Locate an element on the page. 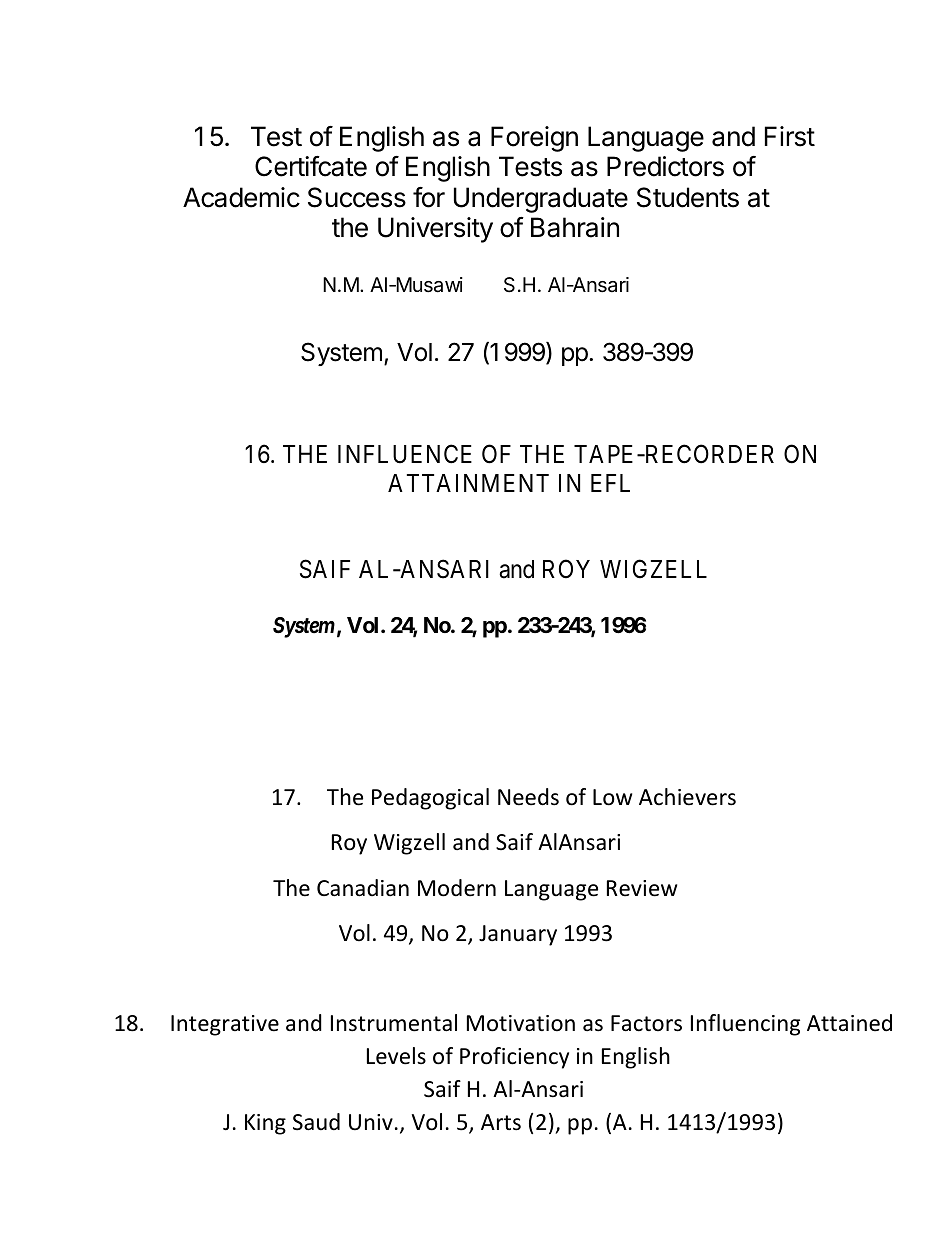  Success is located at coordinates (357, 197).
